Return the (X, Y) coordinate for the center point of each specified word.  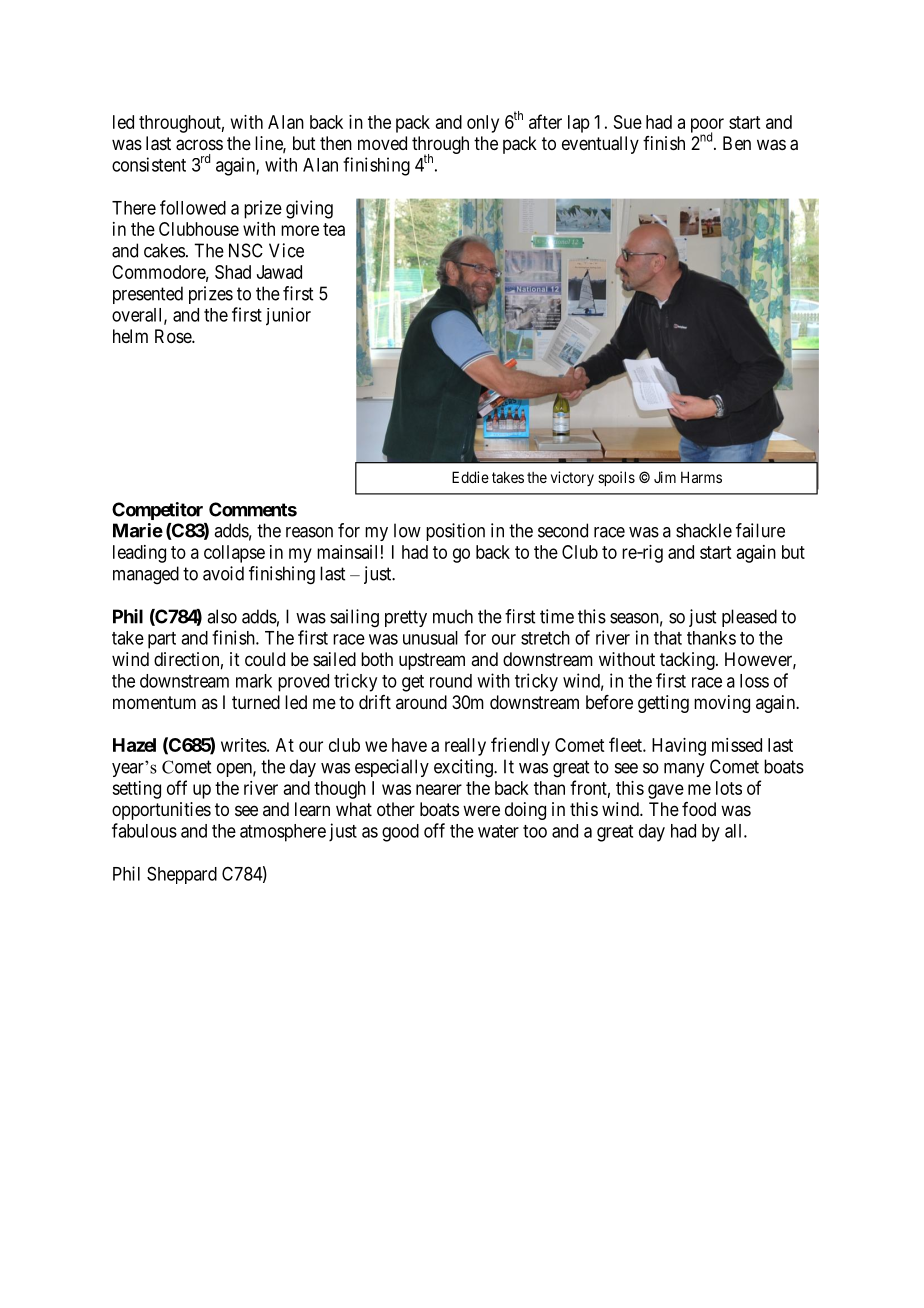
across (199, 145)
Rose (174, 336)
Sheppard (182, 875)
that (668, 638)
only (483, 124)
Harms (701, 477)
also (222, 616)
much (453, 616)
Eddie (470, 477)
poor (707, 126)
